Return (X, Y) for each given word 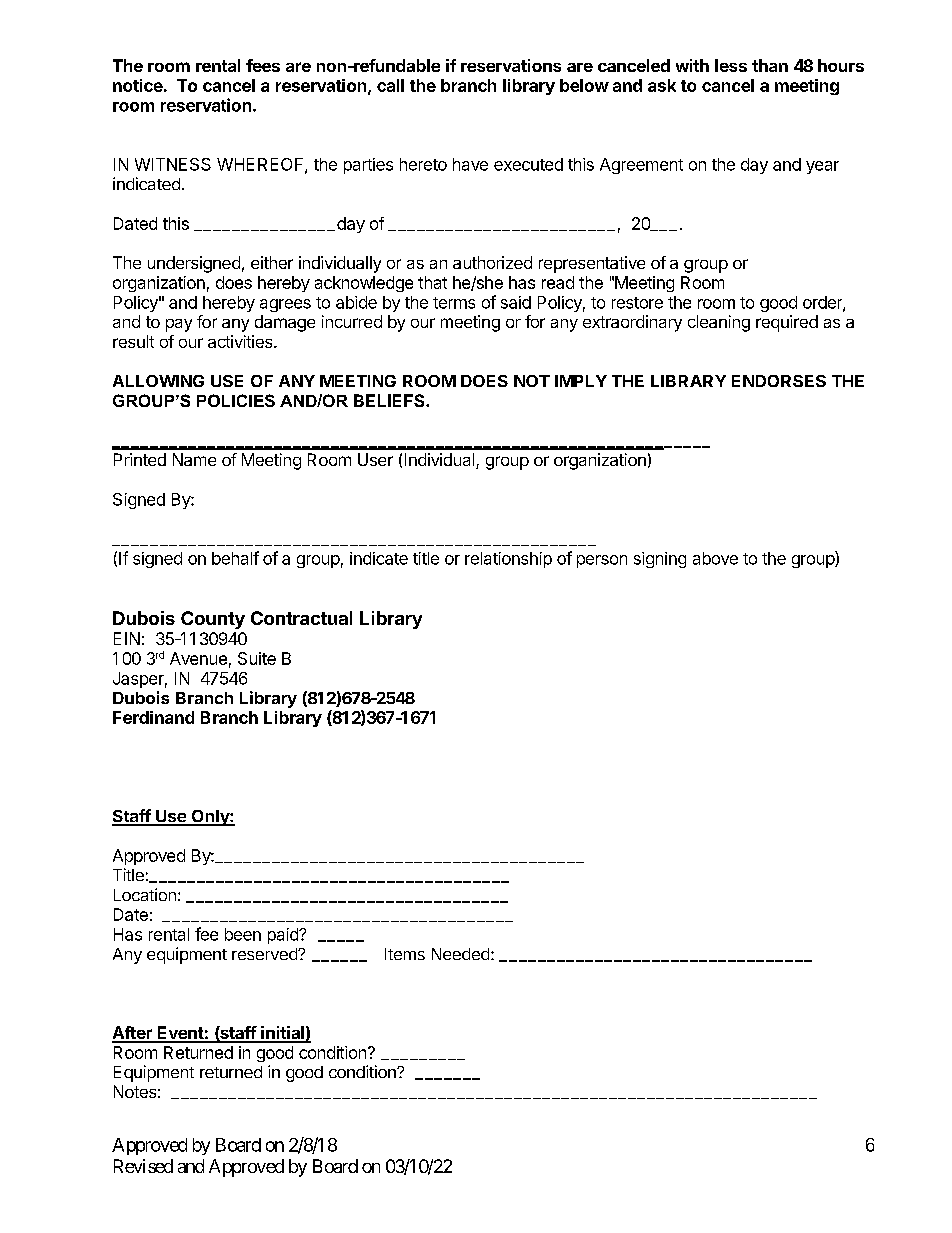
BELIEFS (390, 400)
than (770, 65)
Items (405, 954)
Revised (143, 1166)
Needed (460, 954)
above (715, 558)
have (470, 164)
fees (263, 65)
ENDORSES (779, 381)
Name (194, 459)
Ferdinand (153, 717)
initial (282, 1034)
